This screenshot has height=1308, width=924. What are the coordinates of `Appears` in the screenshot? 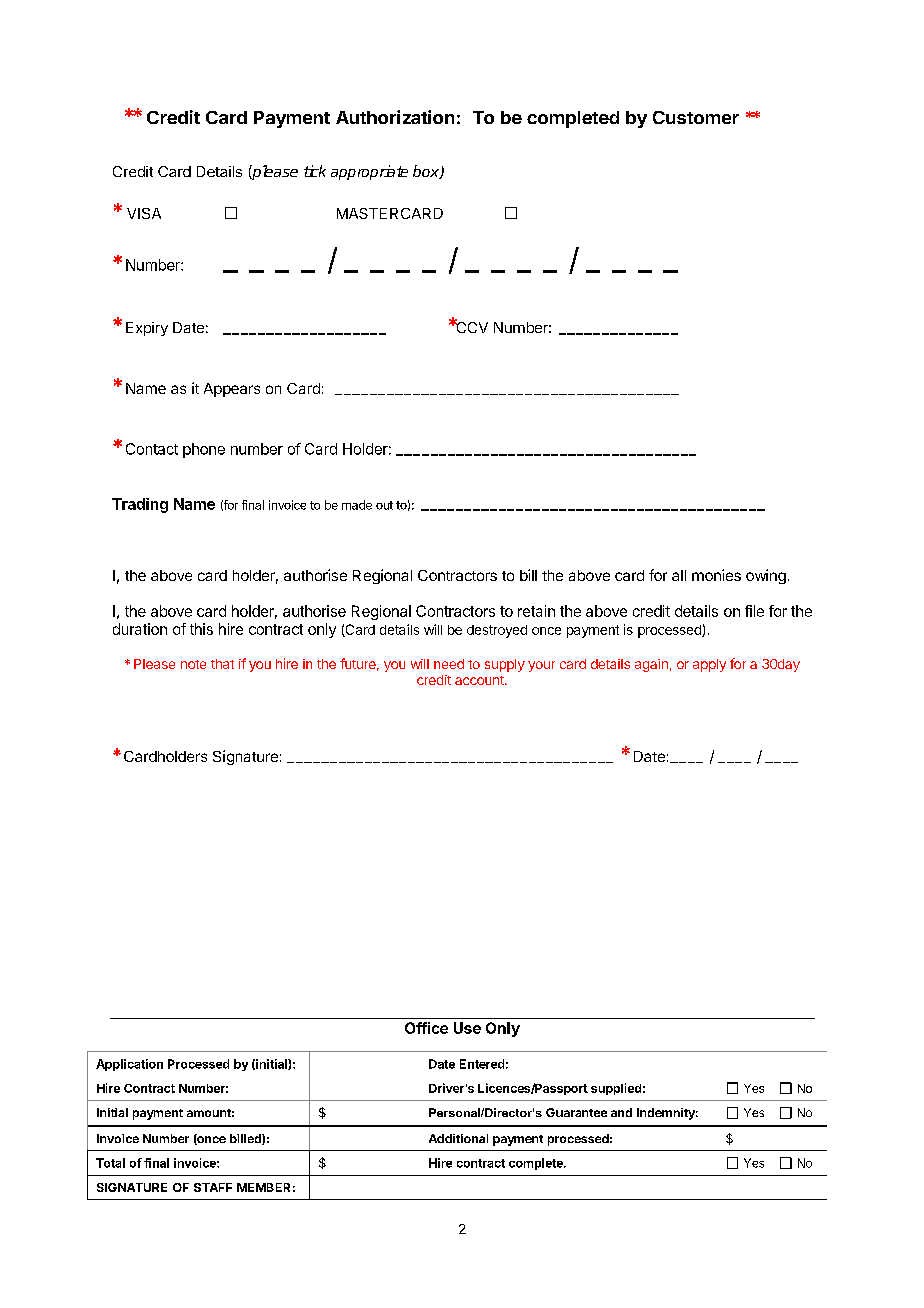 It's located at (232, 390).
